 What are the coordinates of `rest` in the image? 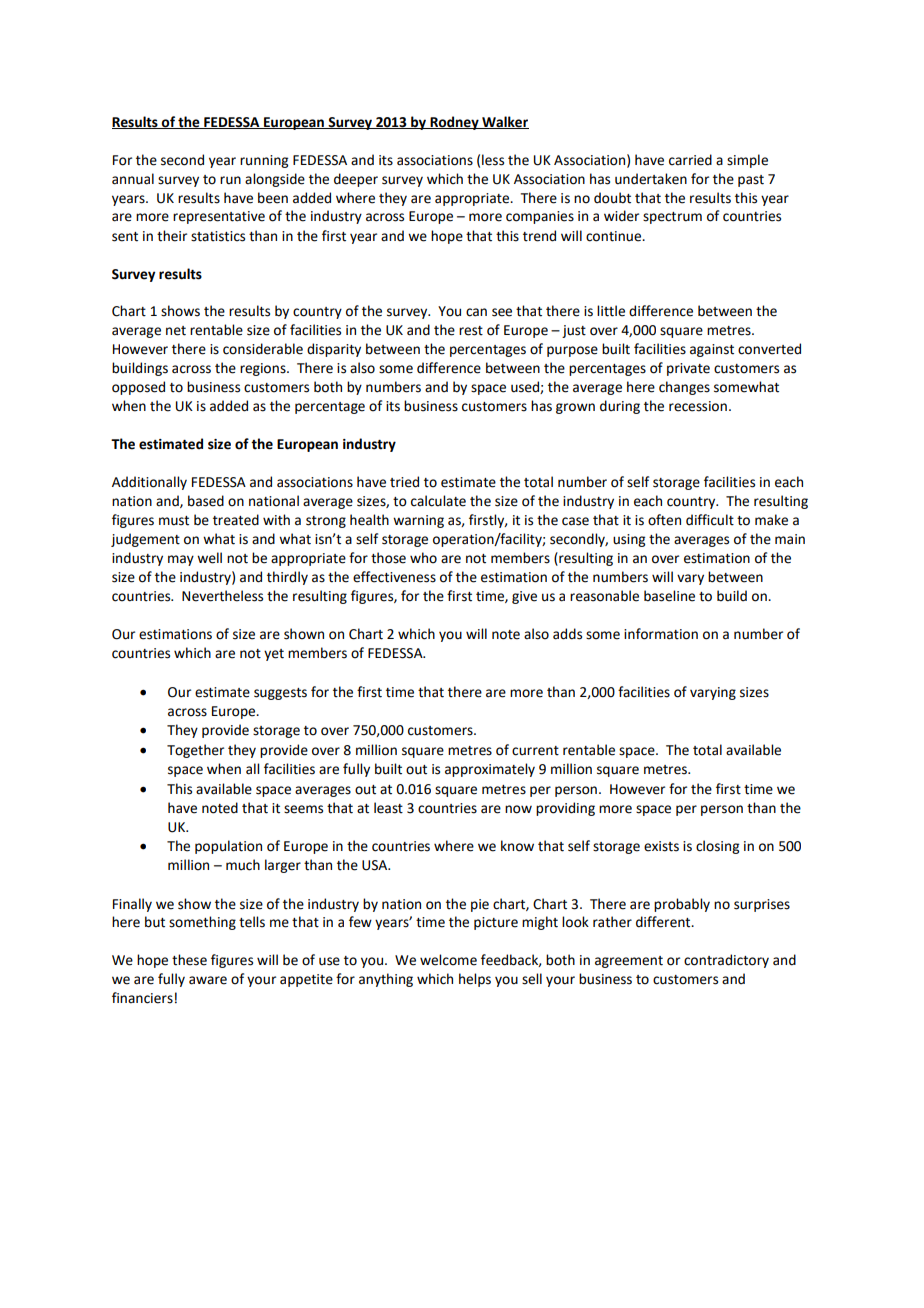 It's located at (471, 331).
